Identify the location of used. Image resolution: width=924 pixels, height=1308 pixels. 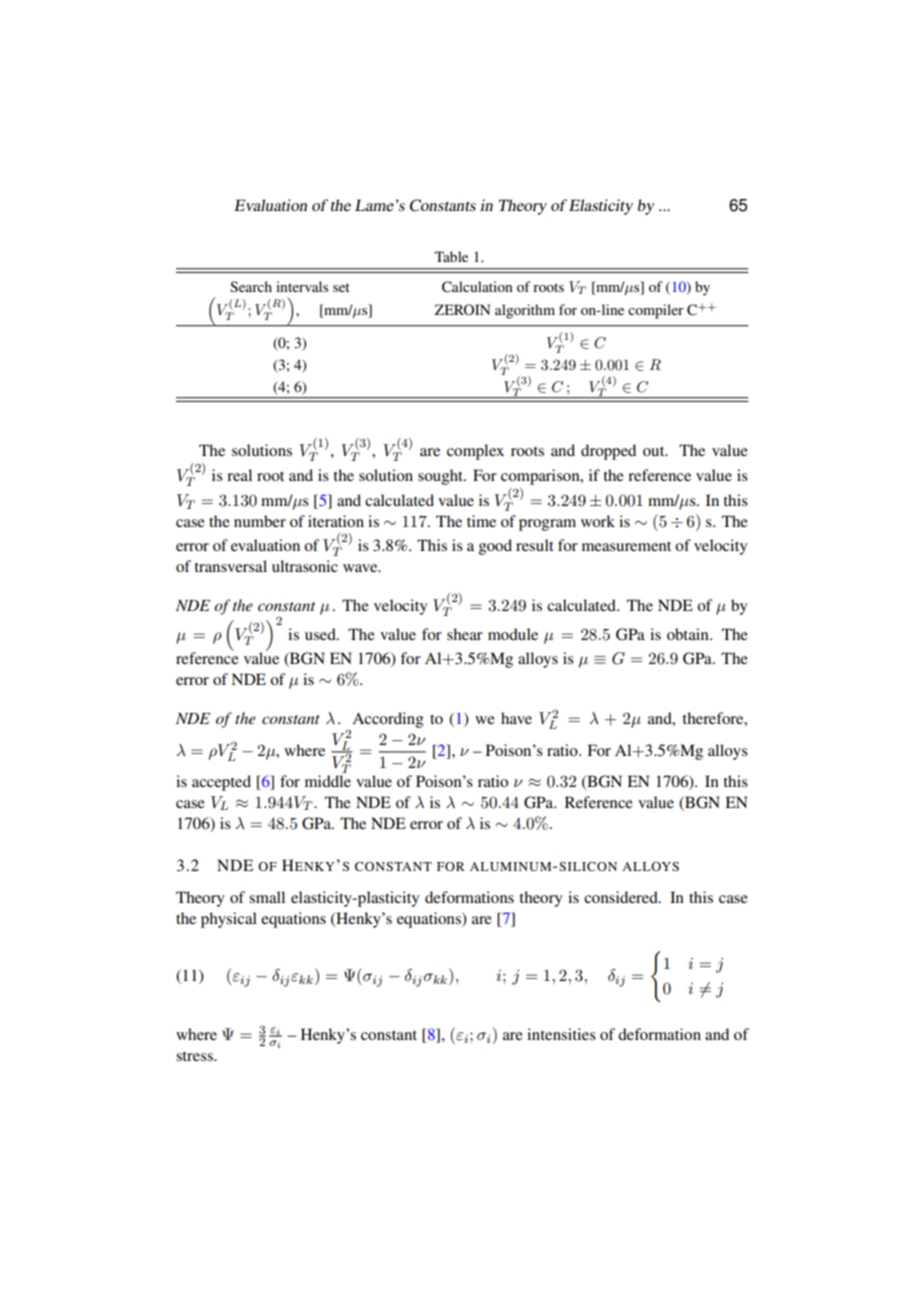
(321, 634).
